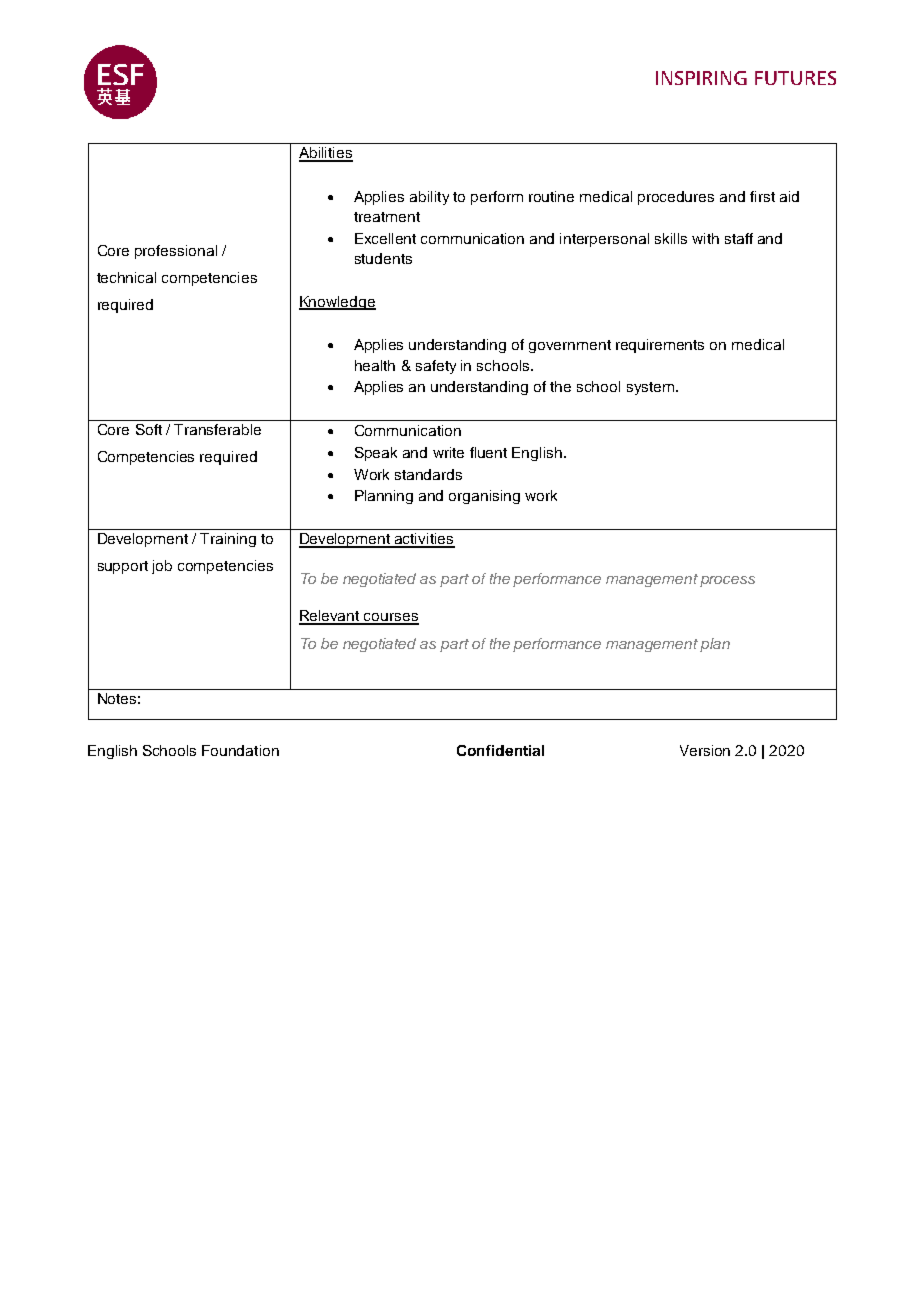 The width and height of the screenshot is (924, 1308). I want to click on ability, so click(429, 198).
